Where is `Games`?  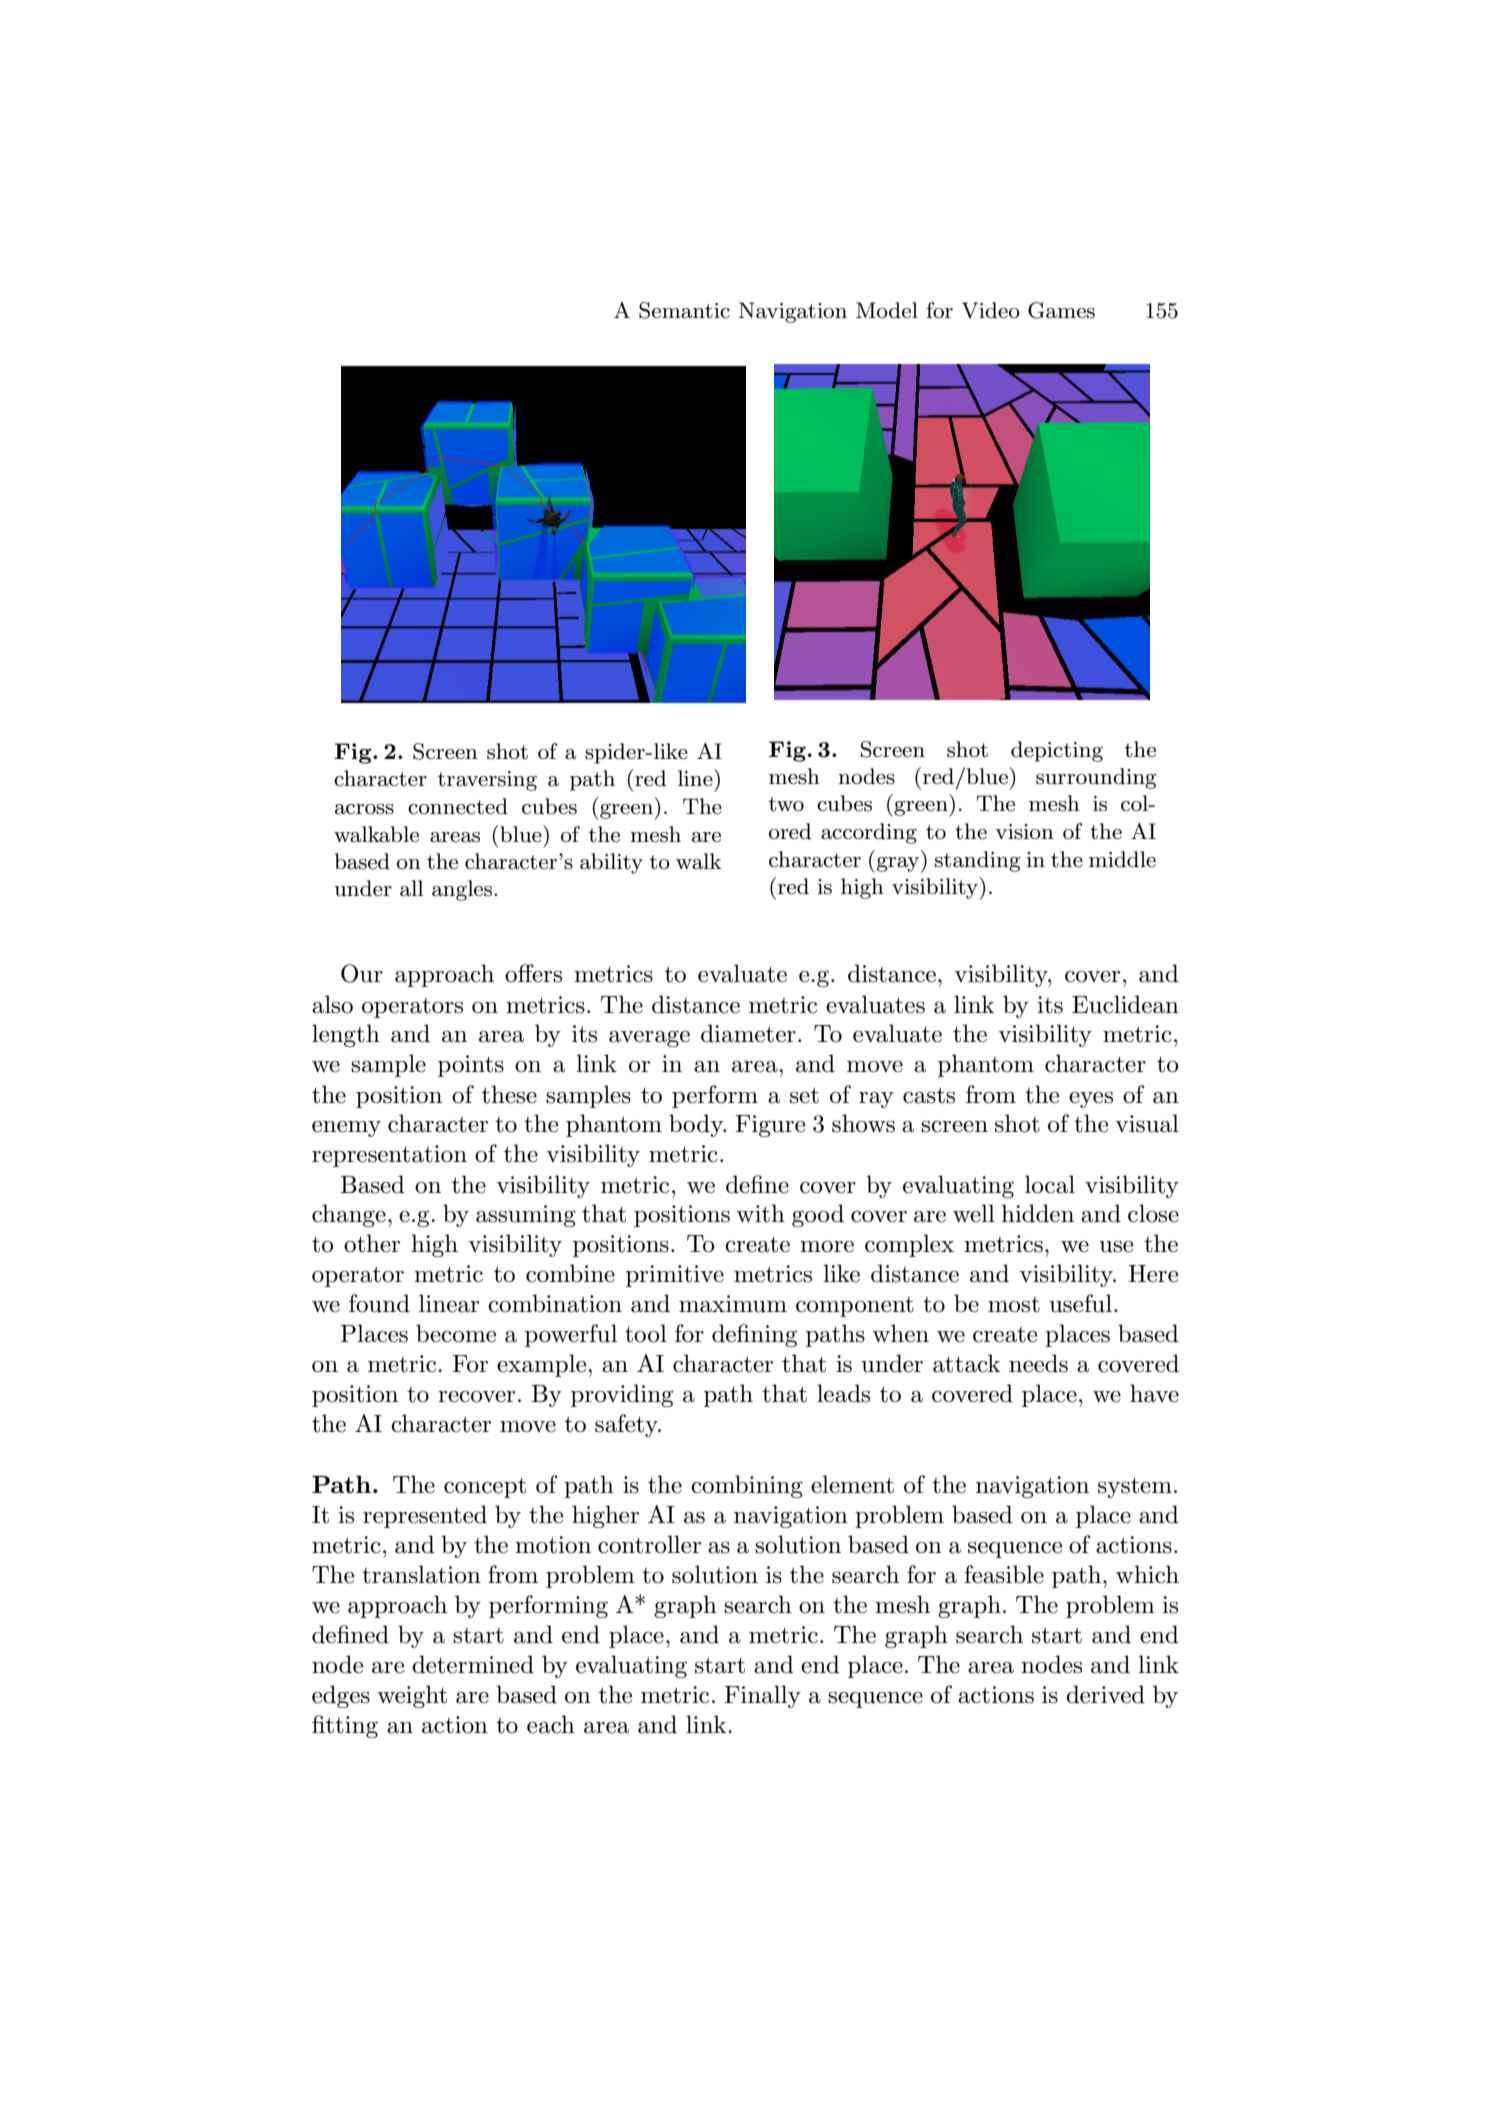 Games is located at coordinates (1061, 310).
